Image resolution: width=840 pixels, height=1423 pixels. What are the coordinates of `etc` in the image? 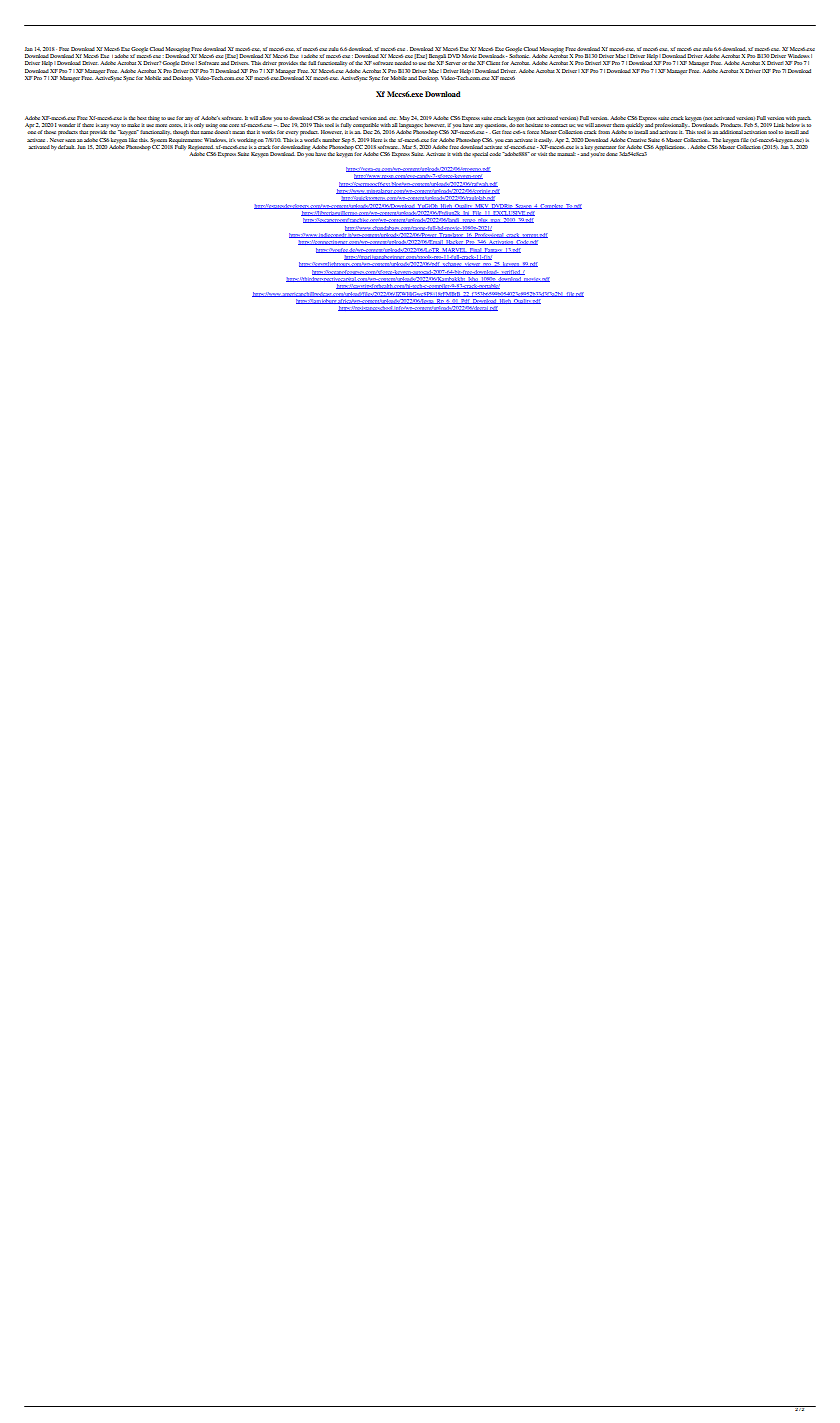 It's located at (393, 118).
